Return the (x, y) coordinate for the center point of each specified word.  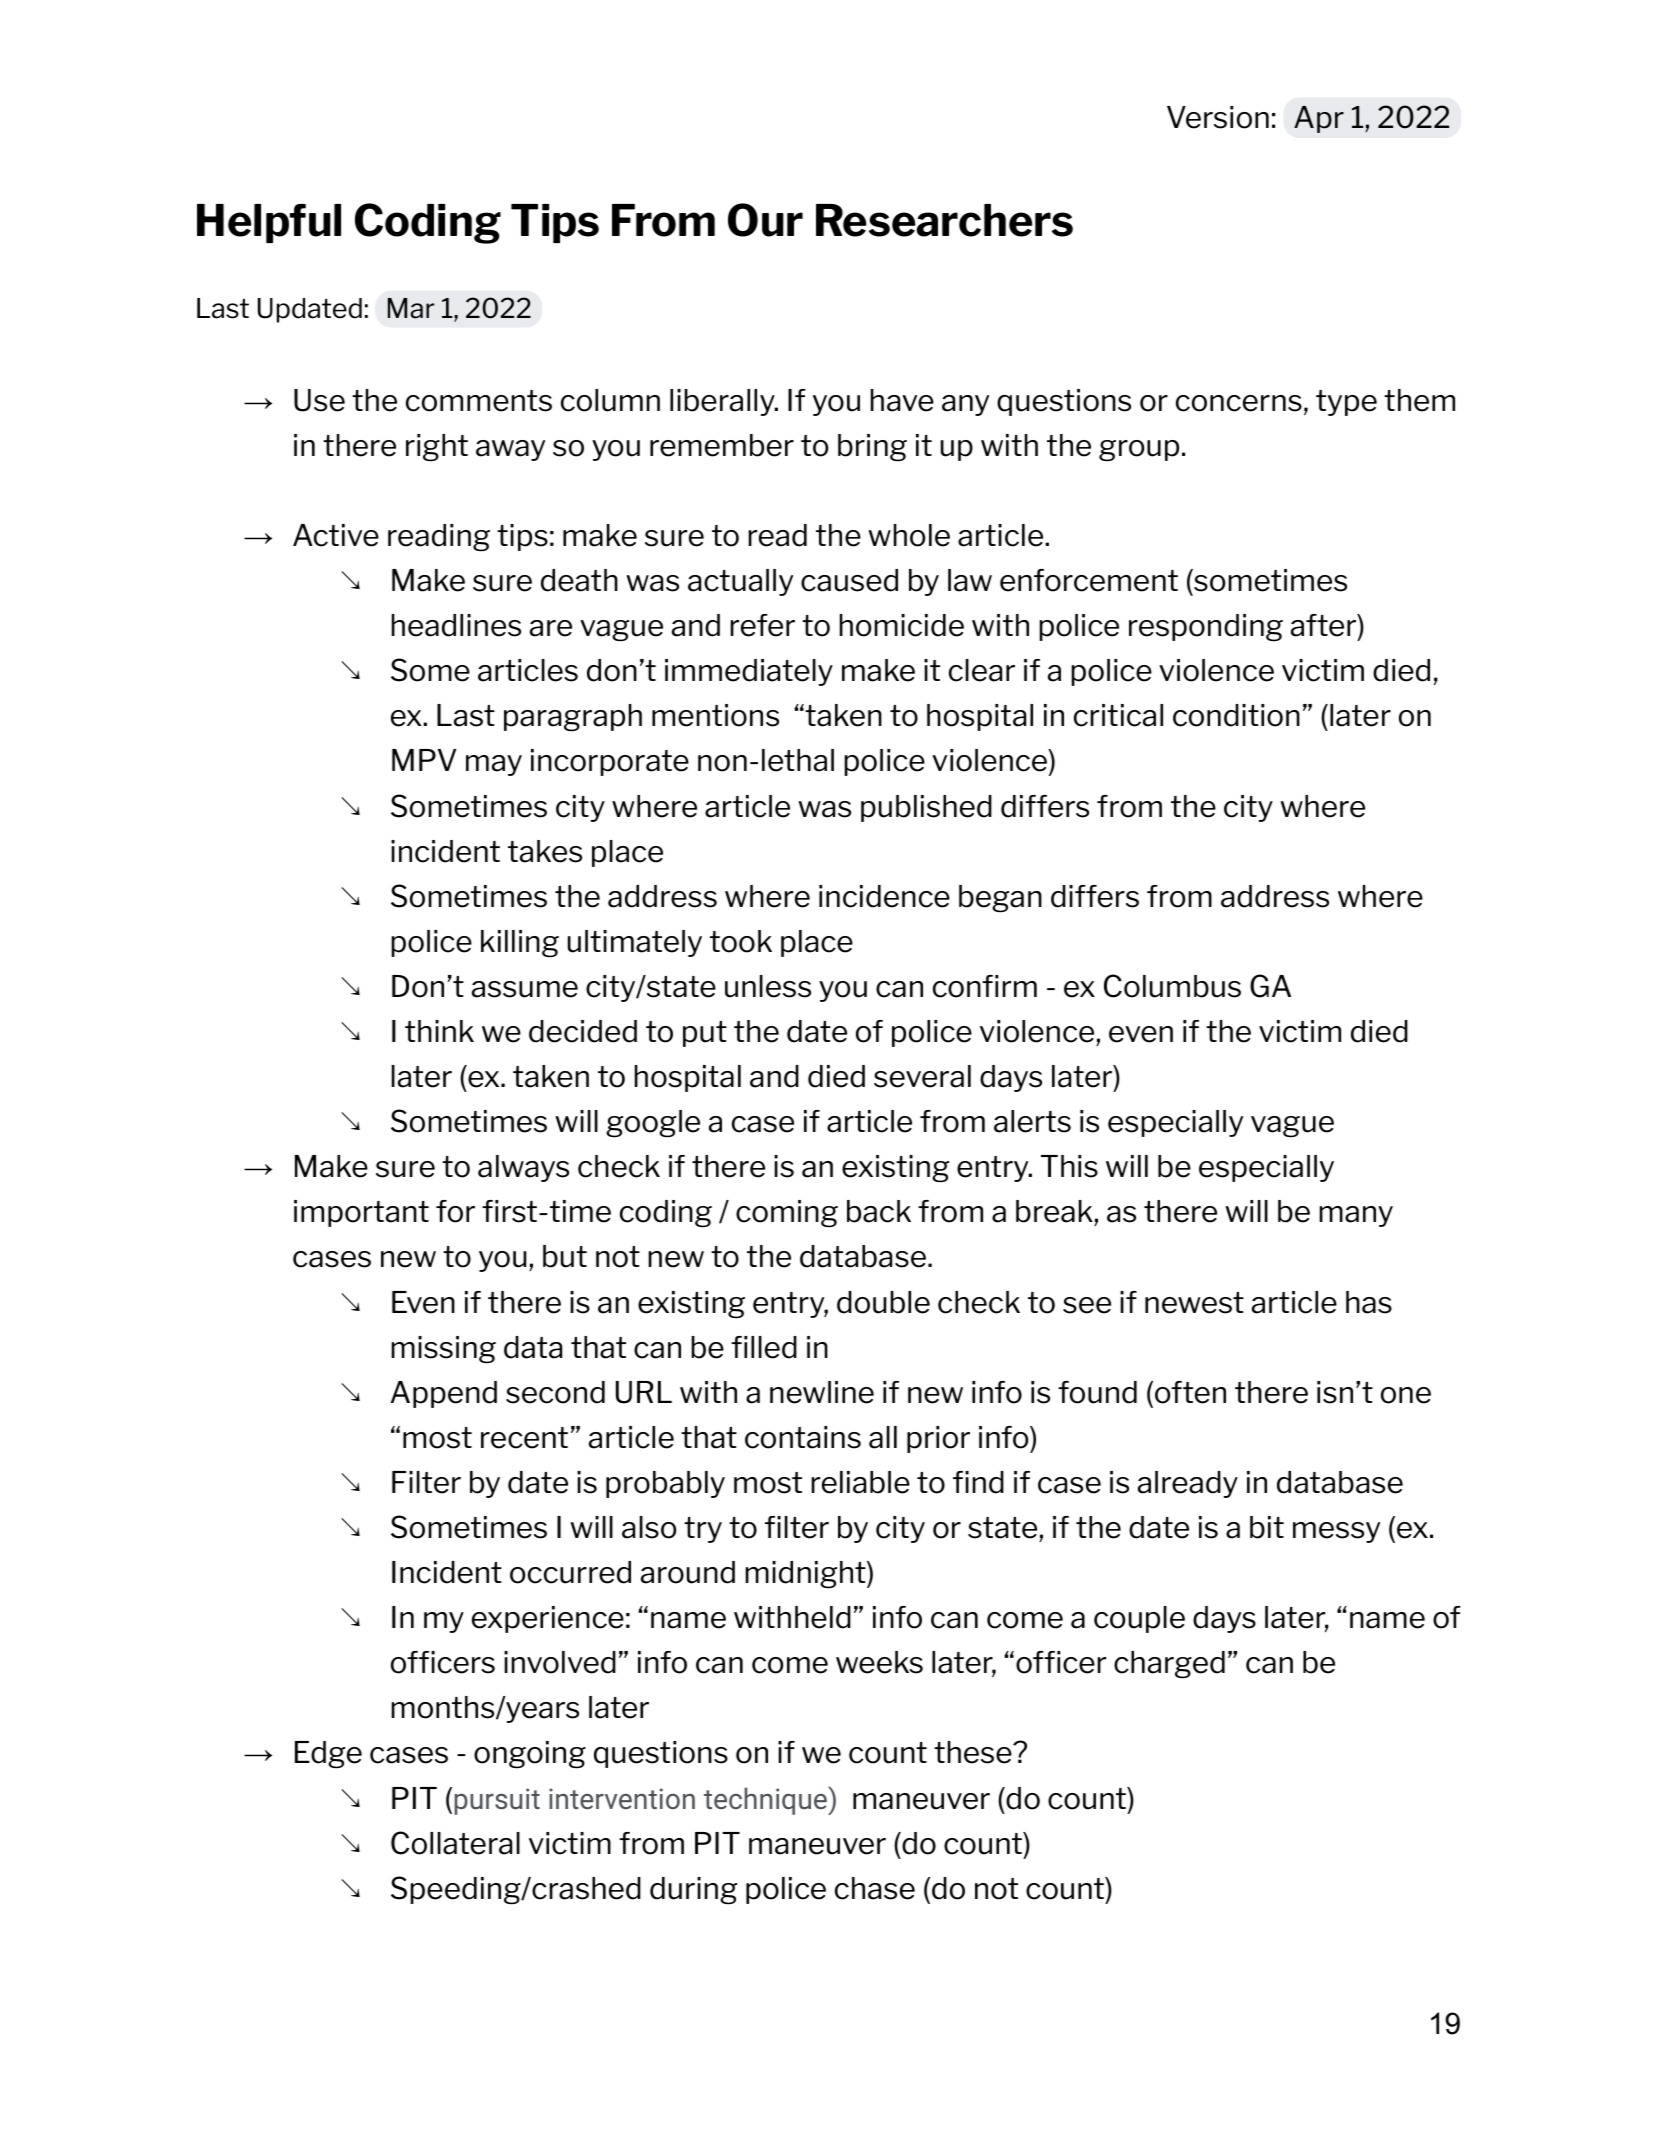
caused (849, 580)
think (439, 1031)
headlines (456, 625)
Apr (1319, 119)
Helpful (269, 223)
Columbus (1172, 986)
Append (444, 1394)
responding (1206, 628)
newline (822, 1392)
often (1190, 1392)
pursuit (497, 1801)
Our (765, 220)
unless (768, 986)
